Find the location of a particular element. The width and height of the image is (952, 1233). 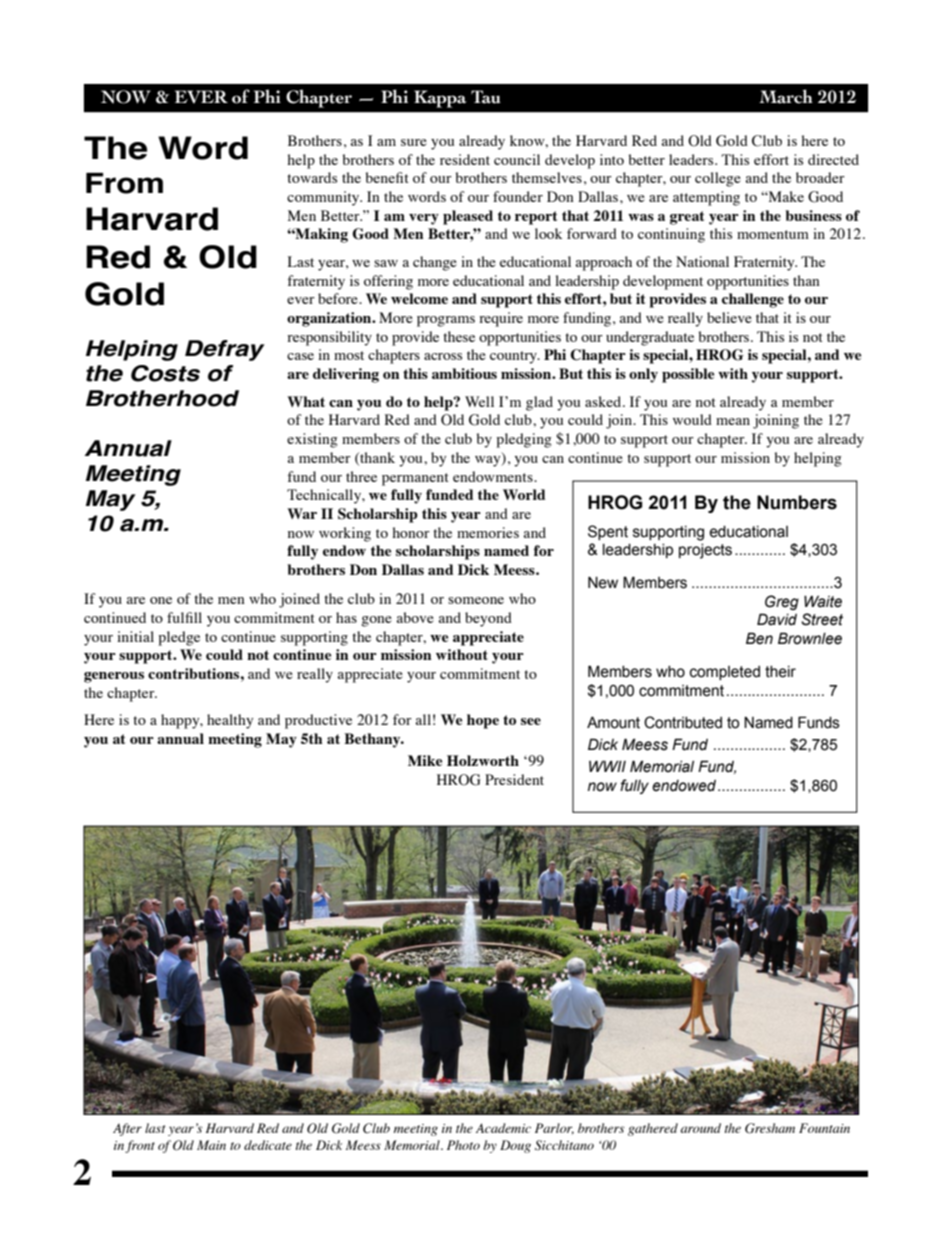

ambitious is located at coordinates (464, 373).
